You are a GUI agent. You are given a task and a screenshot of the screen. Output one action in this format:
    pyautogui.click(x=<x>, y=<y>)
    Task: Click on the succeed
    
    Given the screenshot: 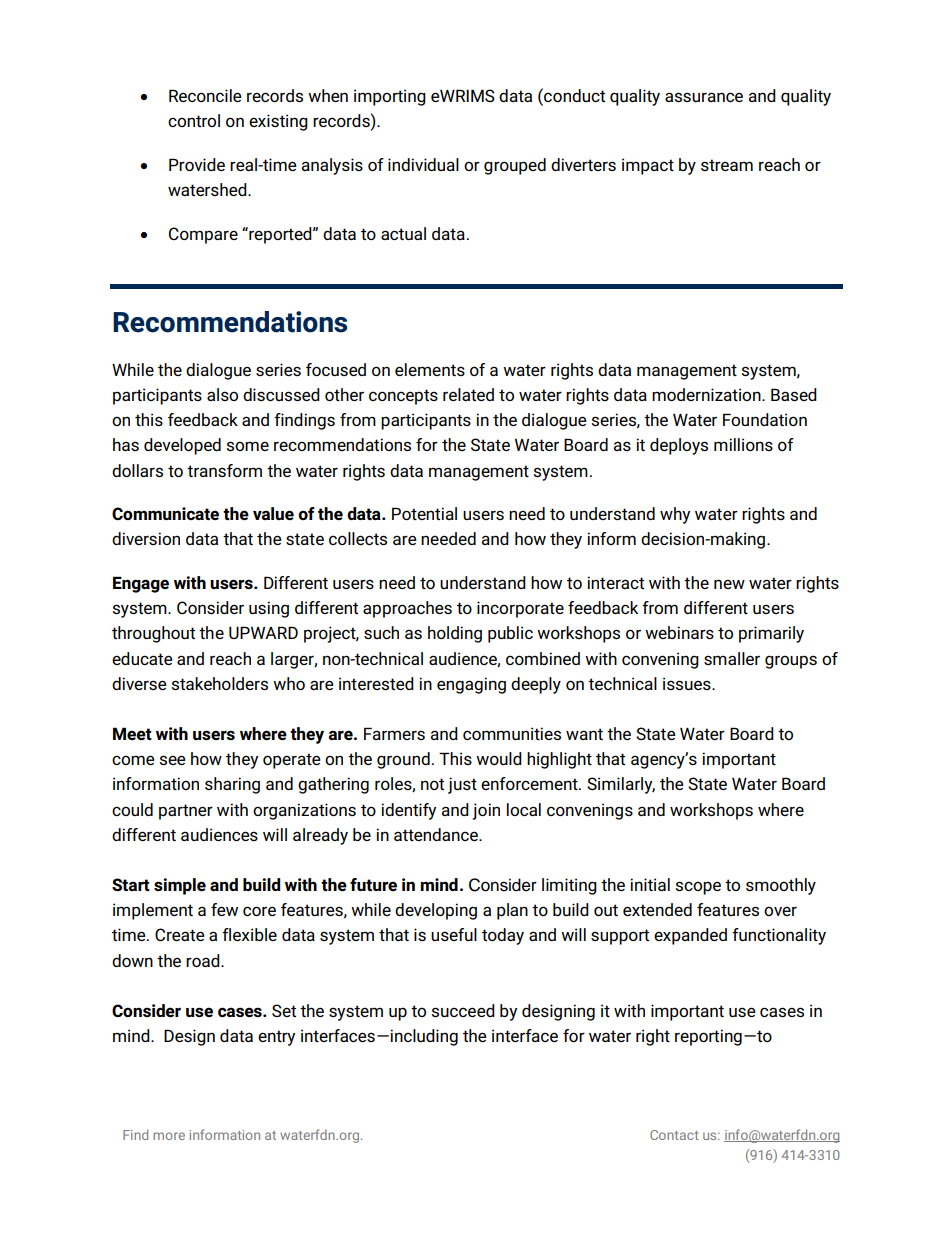 What is the action you would take?
    pyautogui.click(x=463, y=1010)
